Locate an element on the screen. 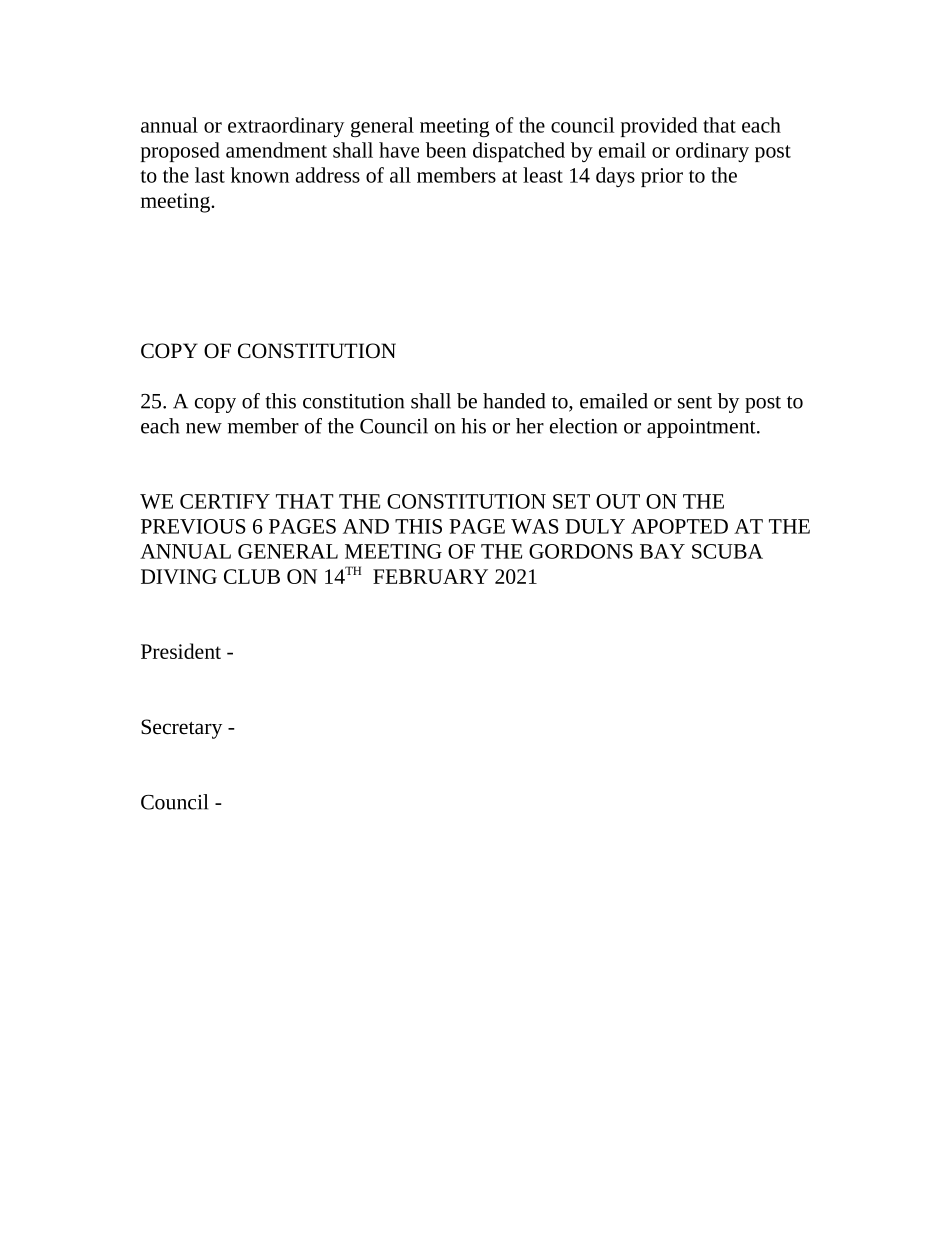 The width and height of the screenshot is (952, 1233). new is located at coordinates (204, 428).
